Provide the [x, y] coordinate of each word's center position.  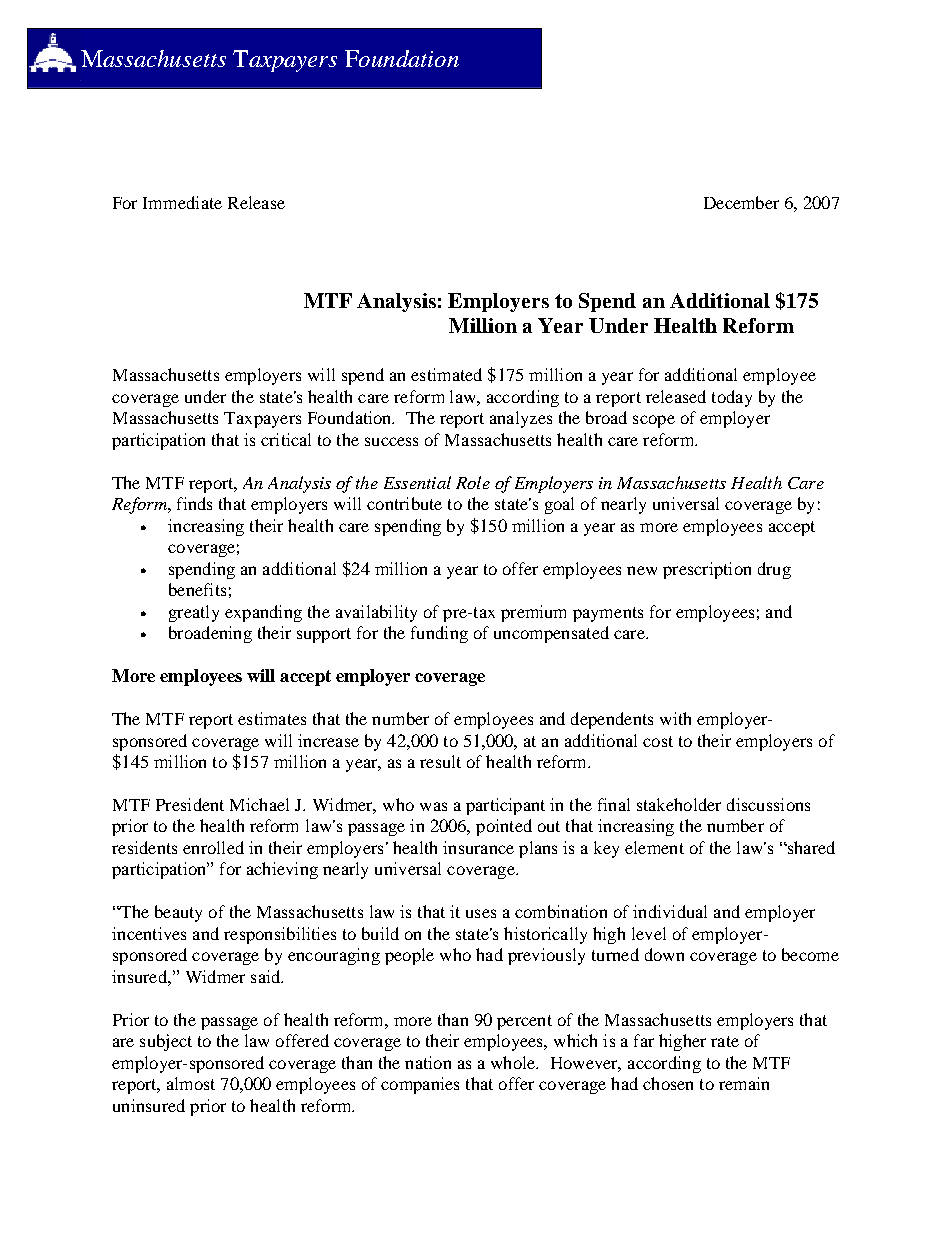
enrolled [213, 847]
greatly [194, 613]
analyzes [521, 419]
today [732, 398]
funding [439, 634]
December [741, 202]
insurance [478, 847]
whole [514, 1062]
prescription [707, 570]
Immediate [182, 202]
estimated [446, 374]
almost [191, 1083]
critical [286, 439]
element [654, 847]
